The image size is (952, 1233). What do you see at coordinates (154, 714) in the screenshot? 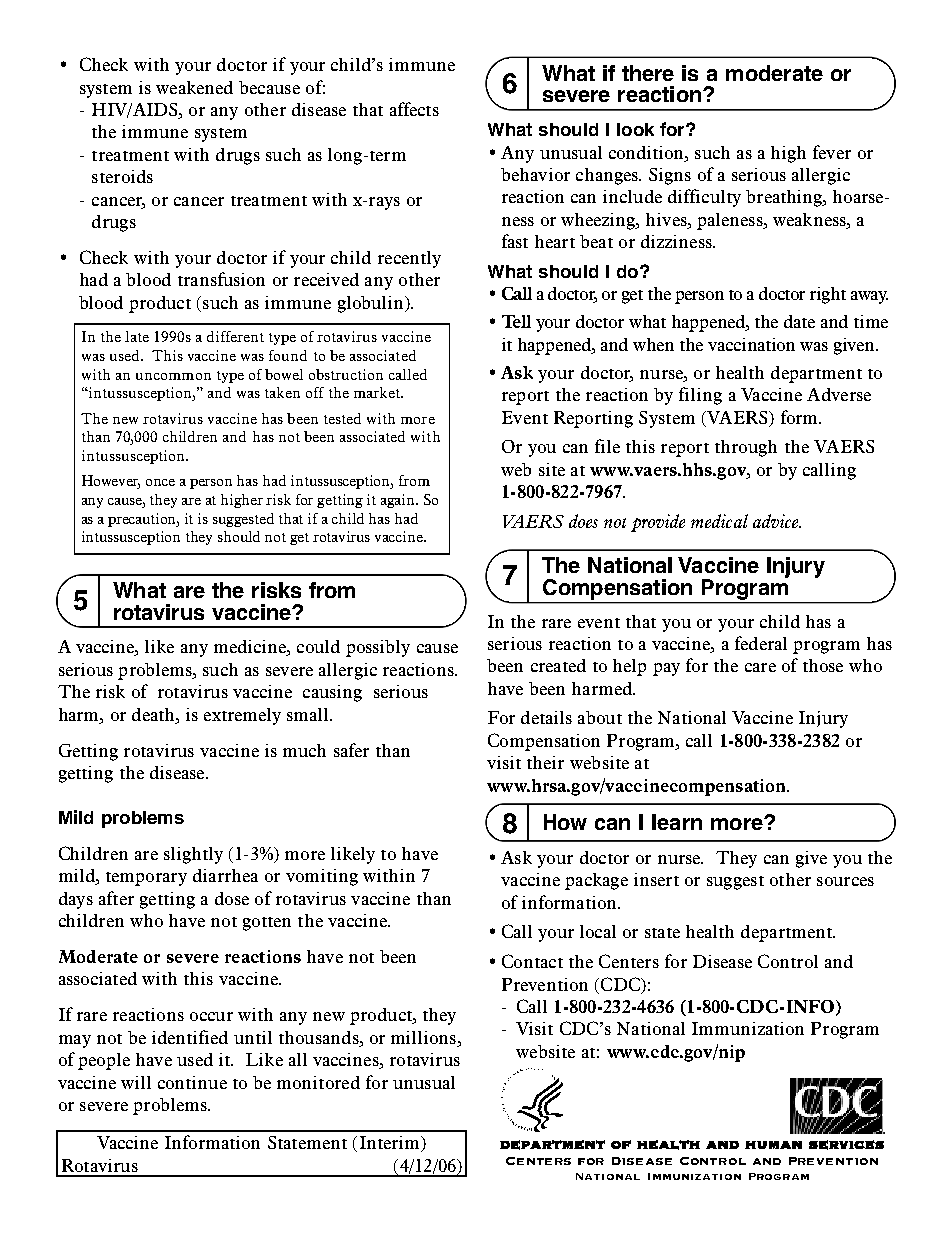
I see `death` at bounding box center [154, 714].
